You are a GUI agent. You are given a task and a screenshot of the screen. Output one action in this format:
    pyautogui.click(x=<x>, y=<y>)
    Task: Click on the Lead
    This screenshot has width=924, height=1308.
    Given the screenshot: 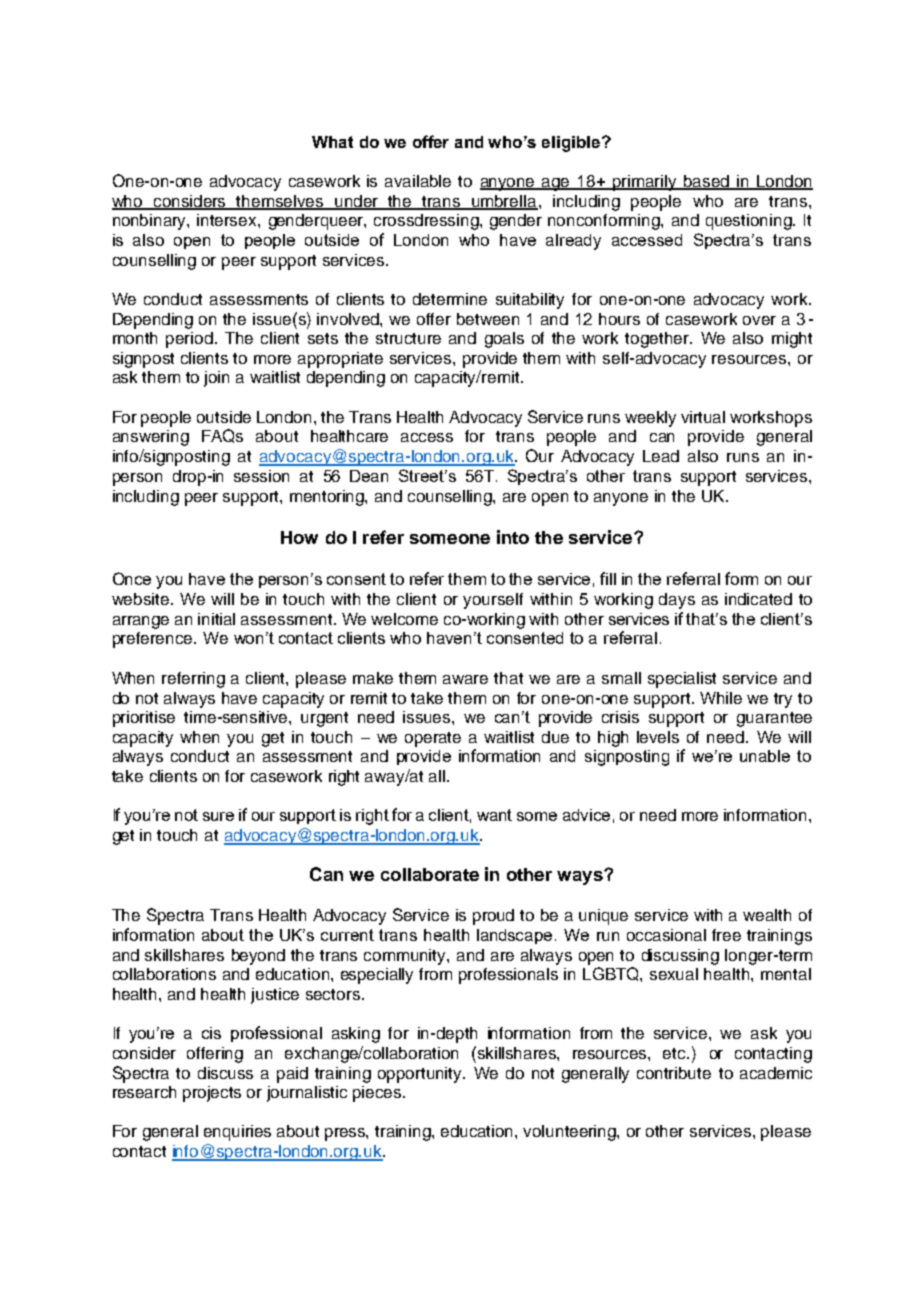 What is the action you would take?
    pyautogui.click(x=661, y=456)
